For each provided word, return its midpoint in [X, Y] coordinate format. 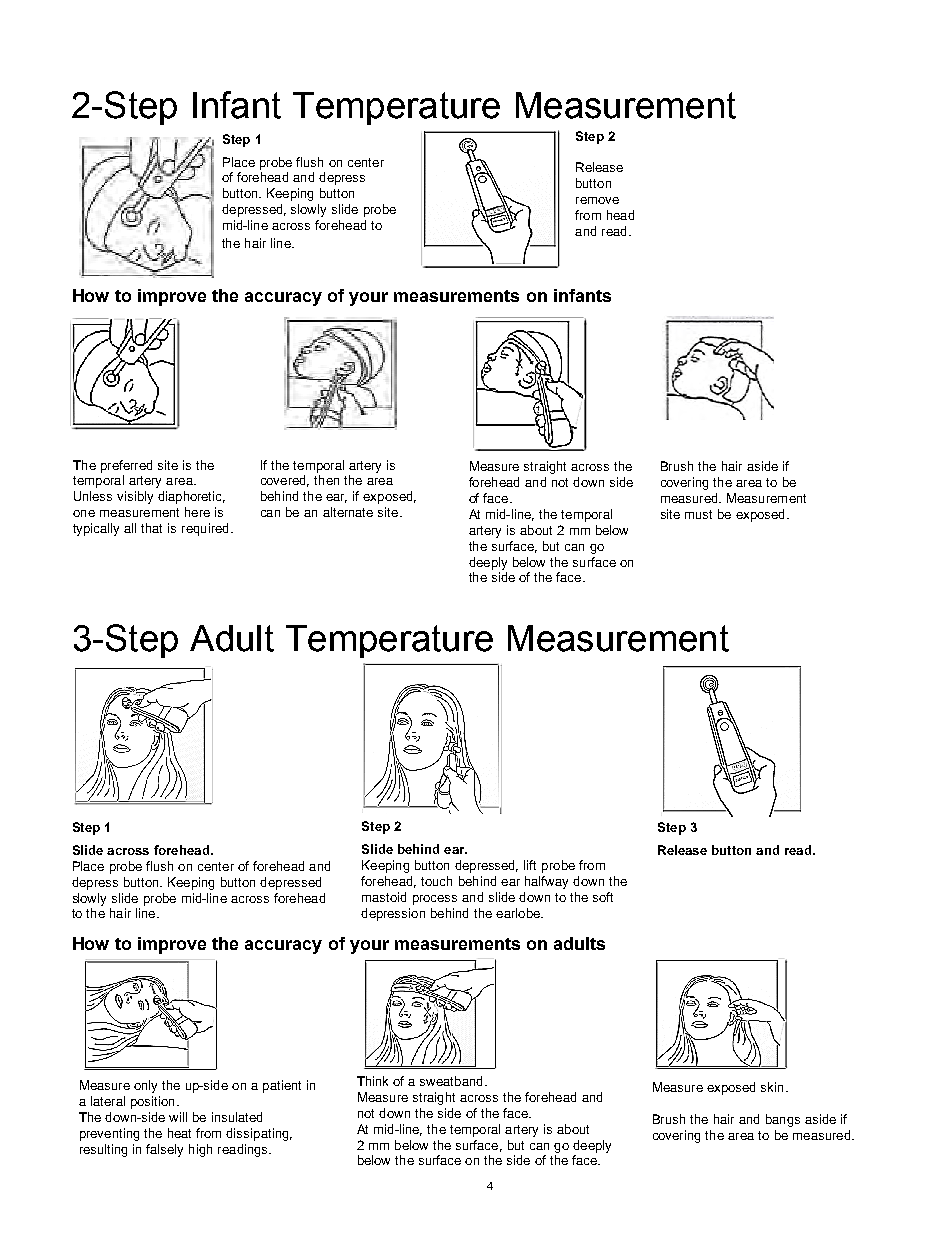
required [205, 529]
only [145, 1086]
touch [436, 881]
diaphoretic [191, 497]
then [326, 480]
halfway [546, 882]
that [151, 528]
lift [530, 865]
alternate [348, 512]
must [698, 514]
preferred [126, 466]
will [178, 1117]
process [435, 900]
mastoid [384, 897]
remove [597, 200]
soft [603, 897]
